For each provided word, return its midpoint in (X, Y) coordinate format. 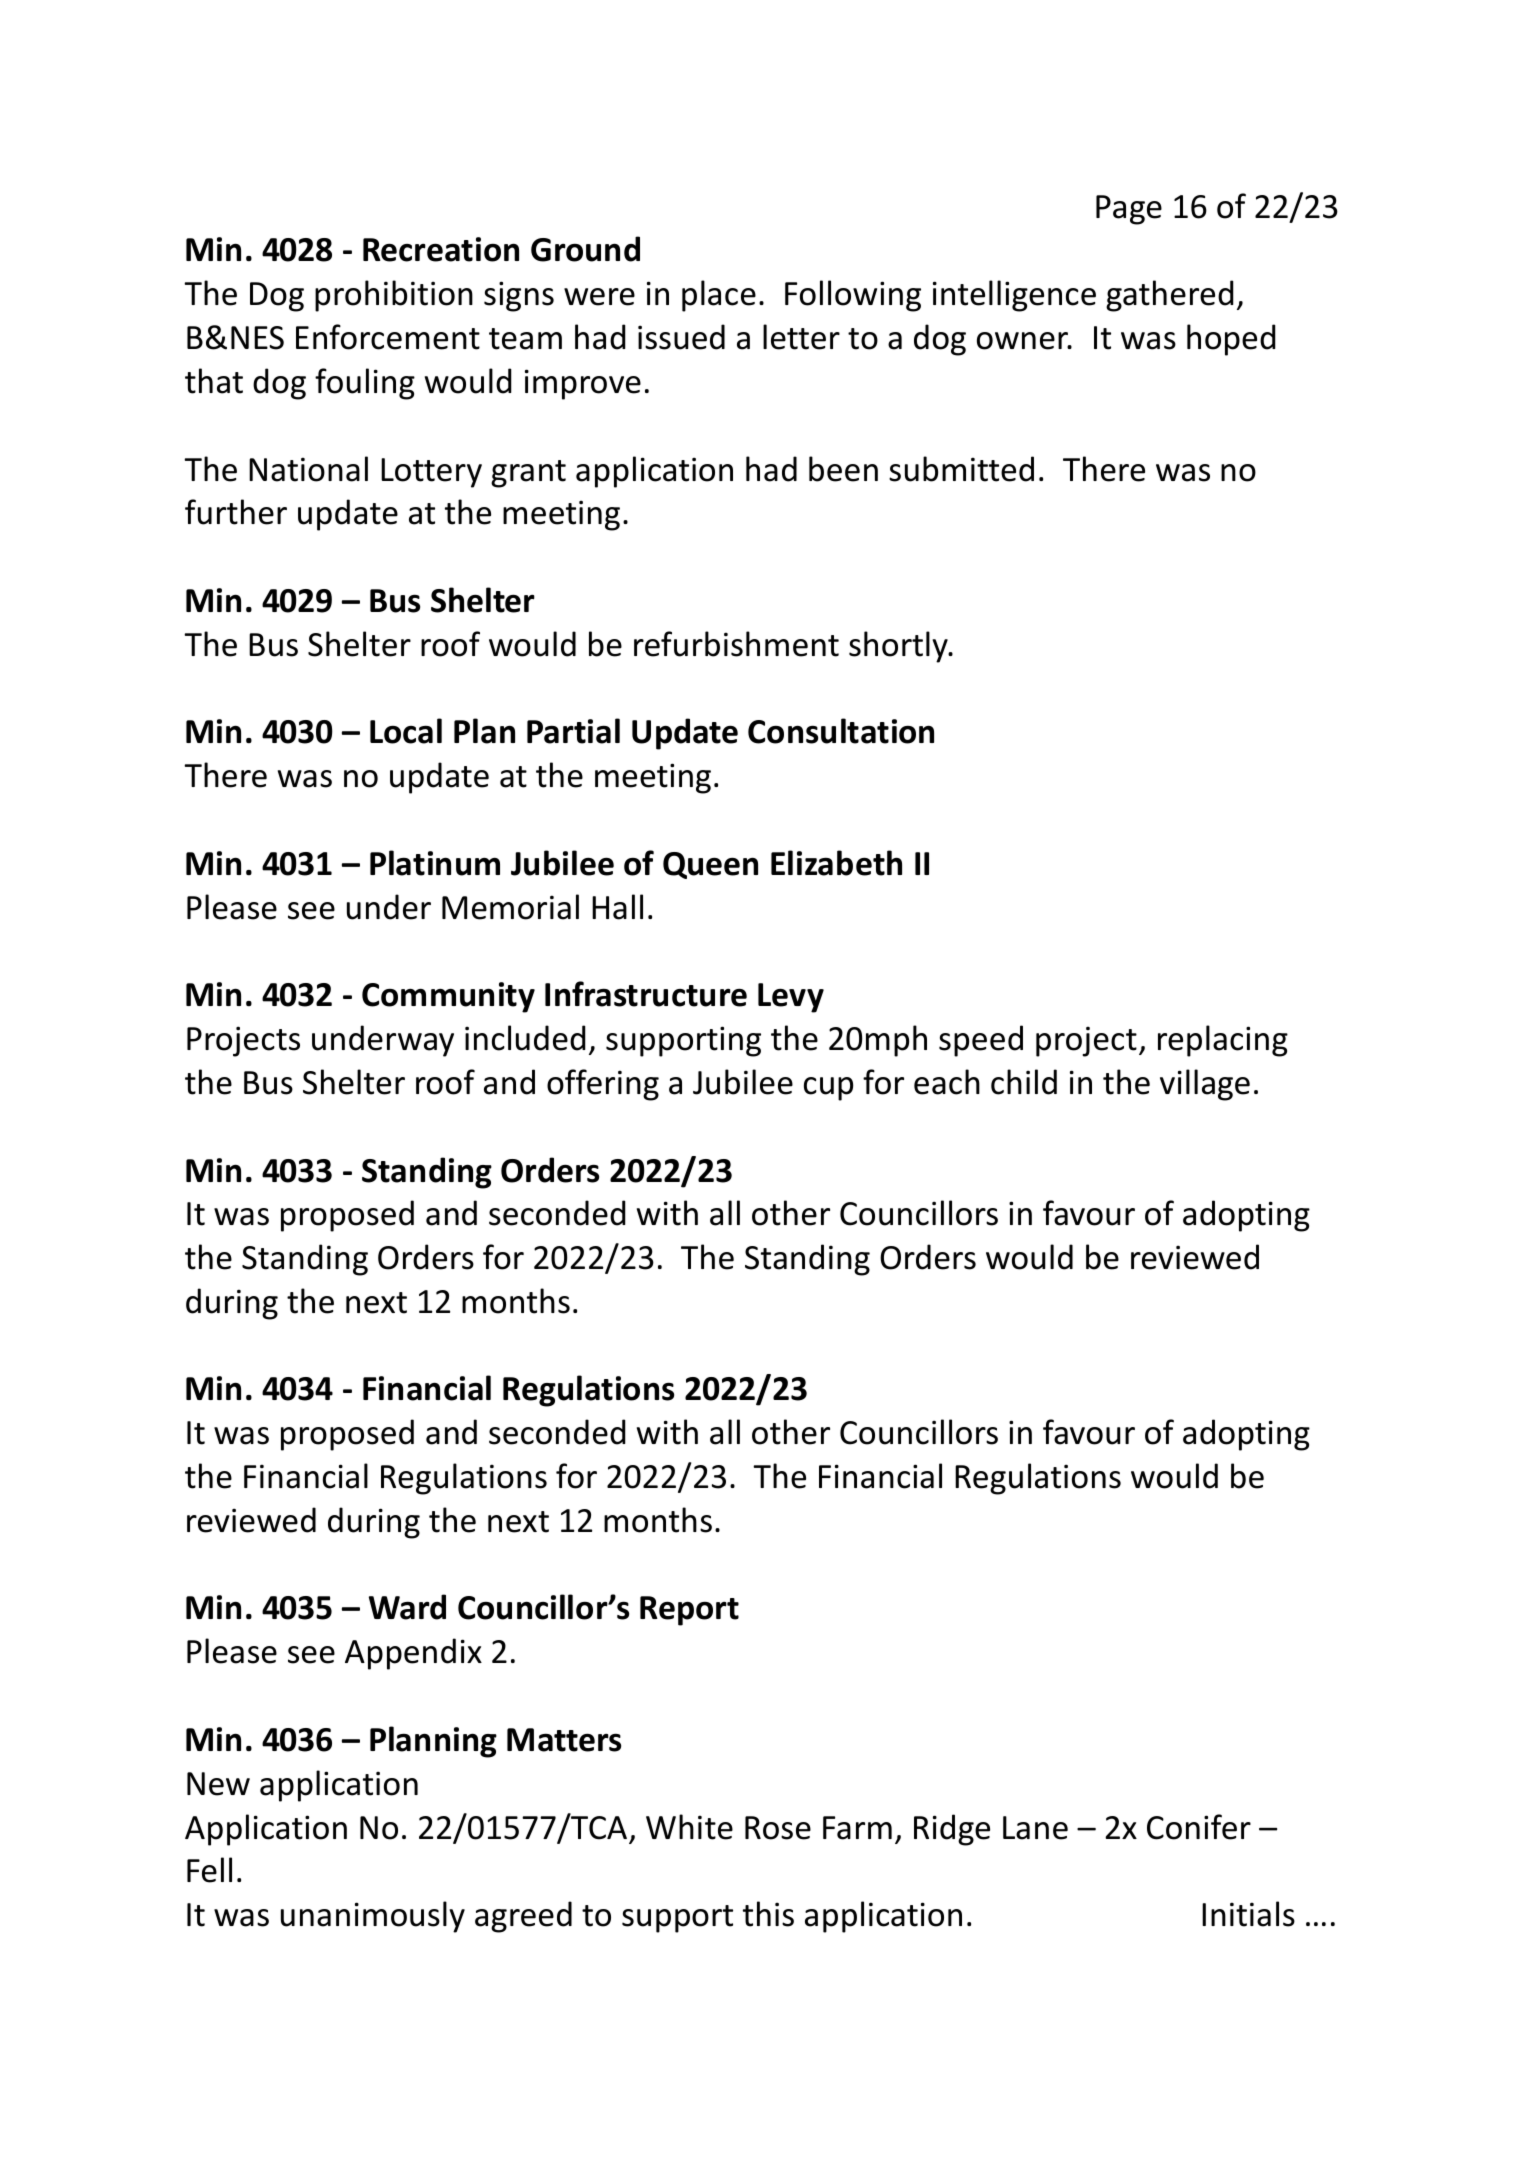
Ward (407, 1607)
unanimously (373, 1917)
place (719, 296)
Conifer (1199, 1827)
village (1205, 1085)
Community (448, 997)
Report (689, 1611)
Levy (791, 998)
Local (406, 731)
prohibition (394, 296)
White (689, 1827)
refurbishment (736, 644)
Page (1129, 210)
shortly (899, 647)
